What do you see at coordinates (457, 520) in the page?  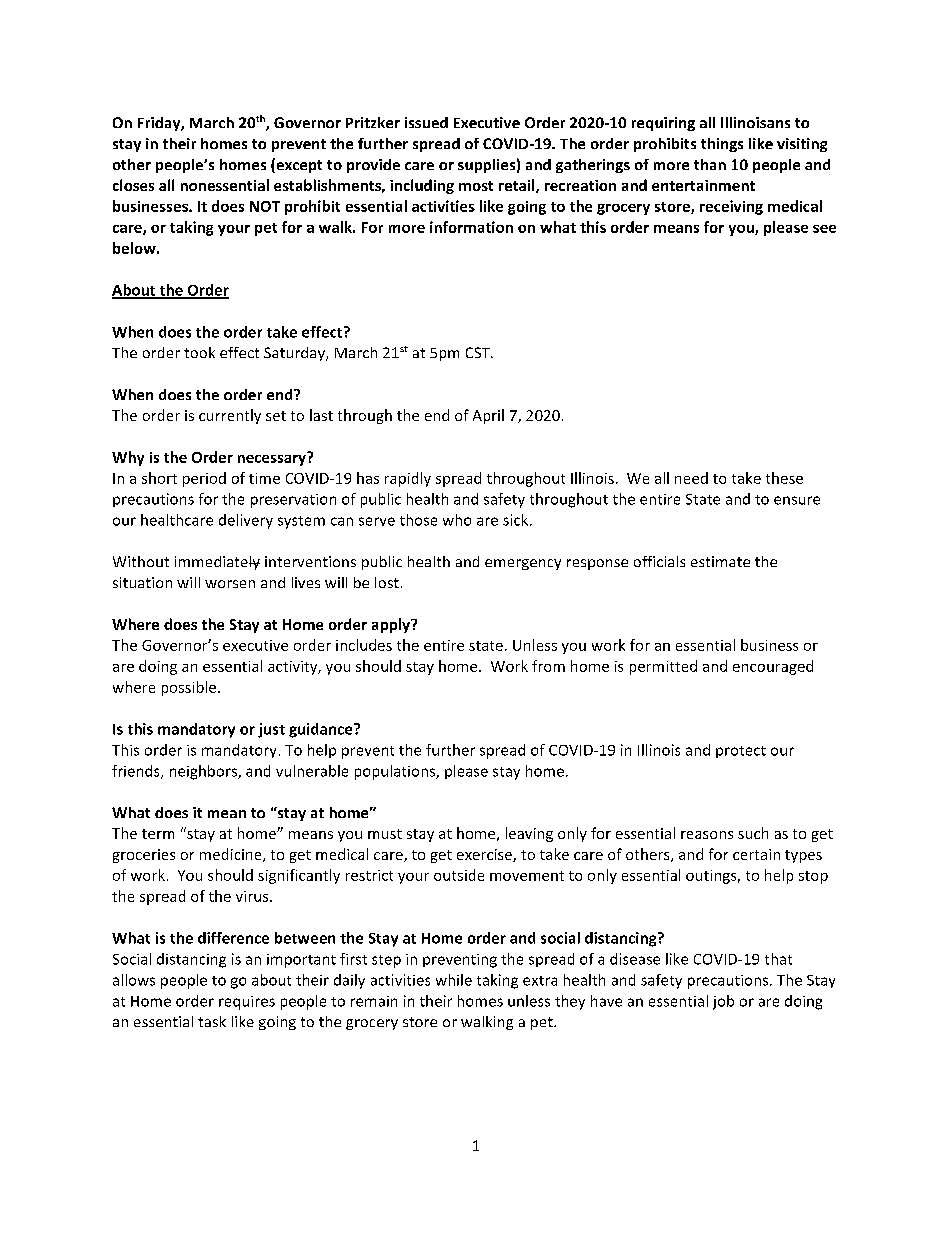 I see `who` at bounding box center [457, 520].
